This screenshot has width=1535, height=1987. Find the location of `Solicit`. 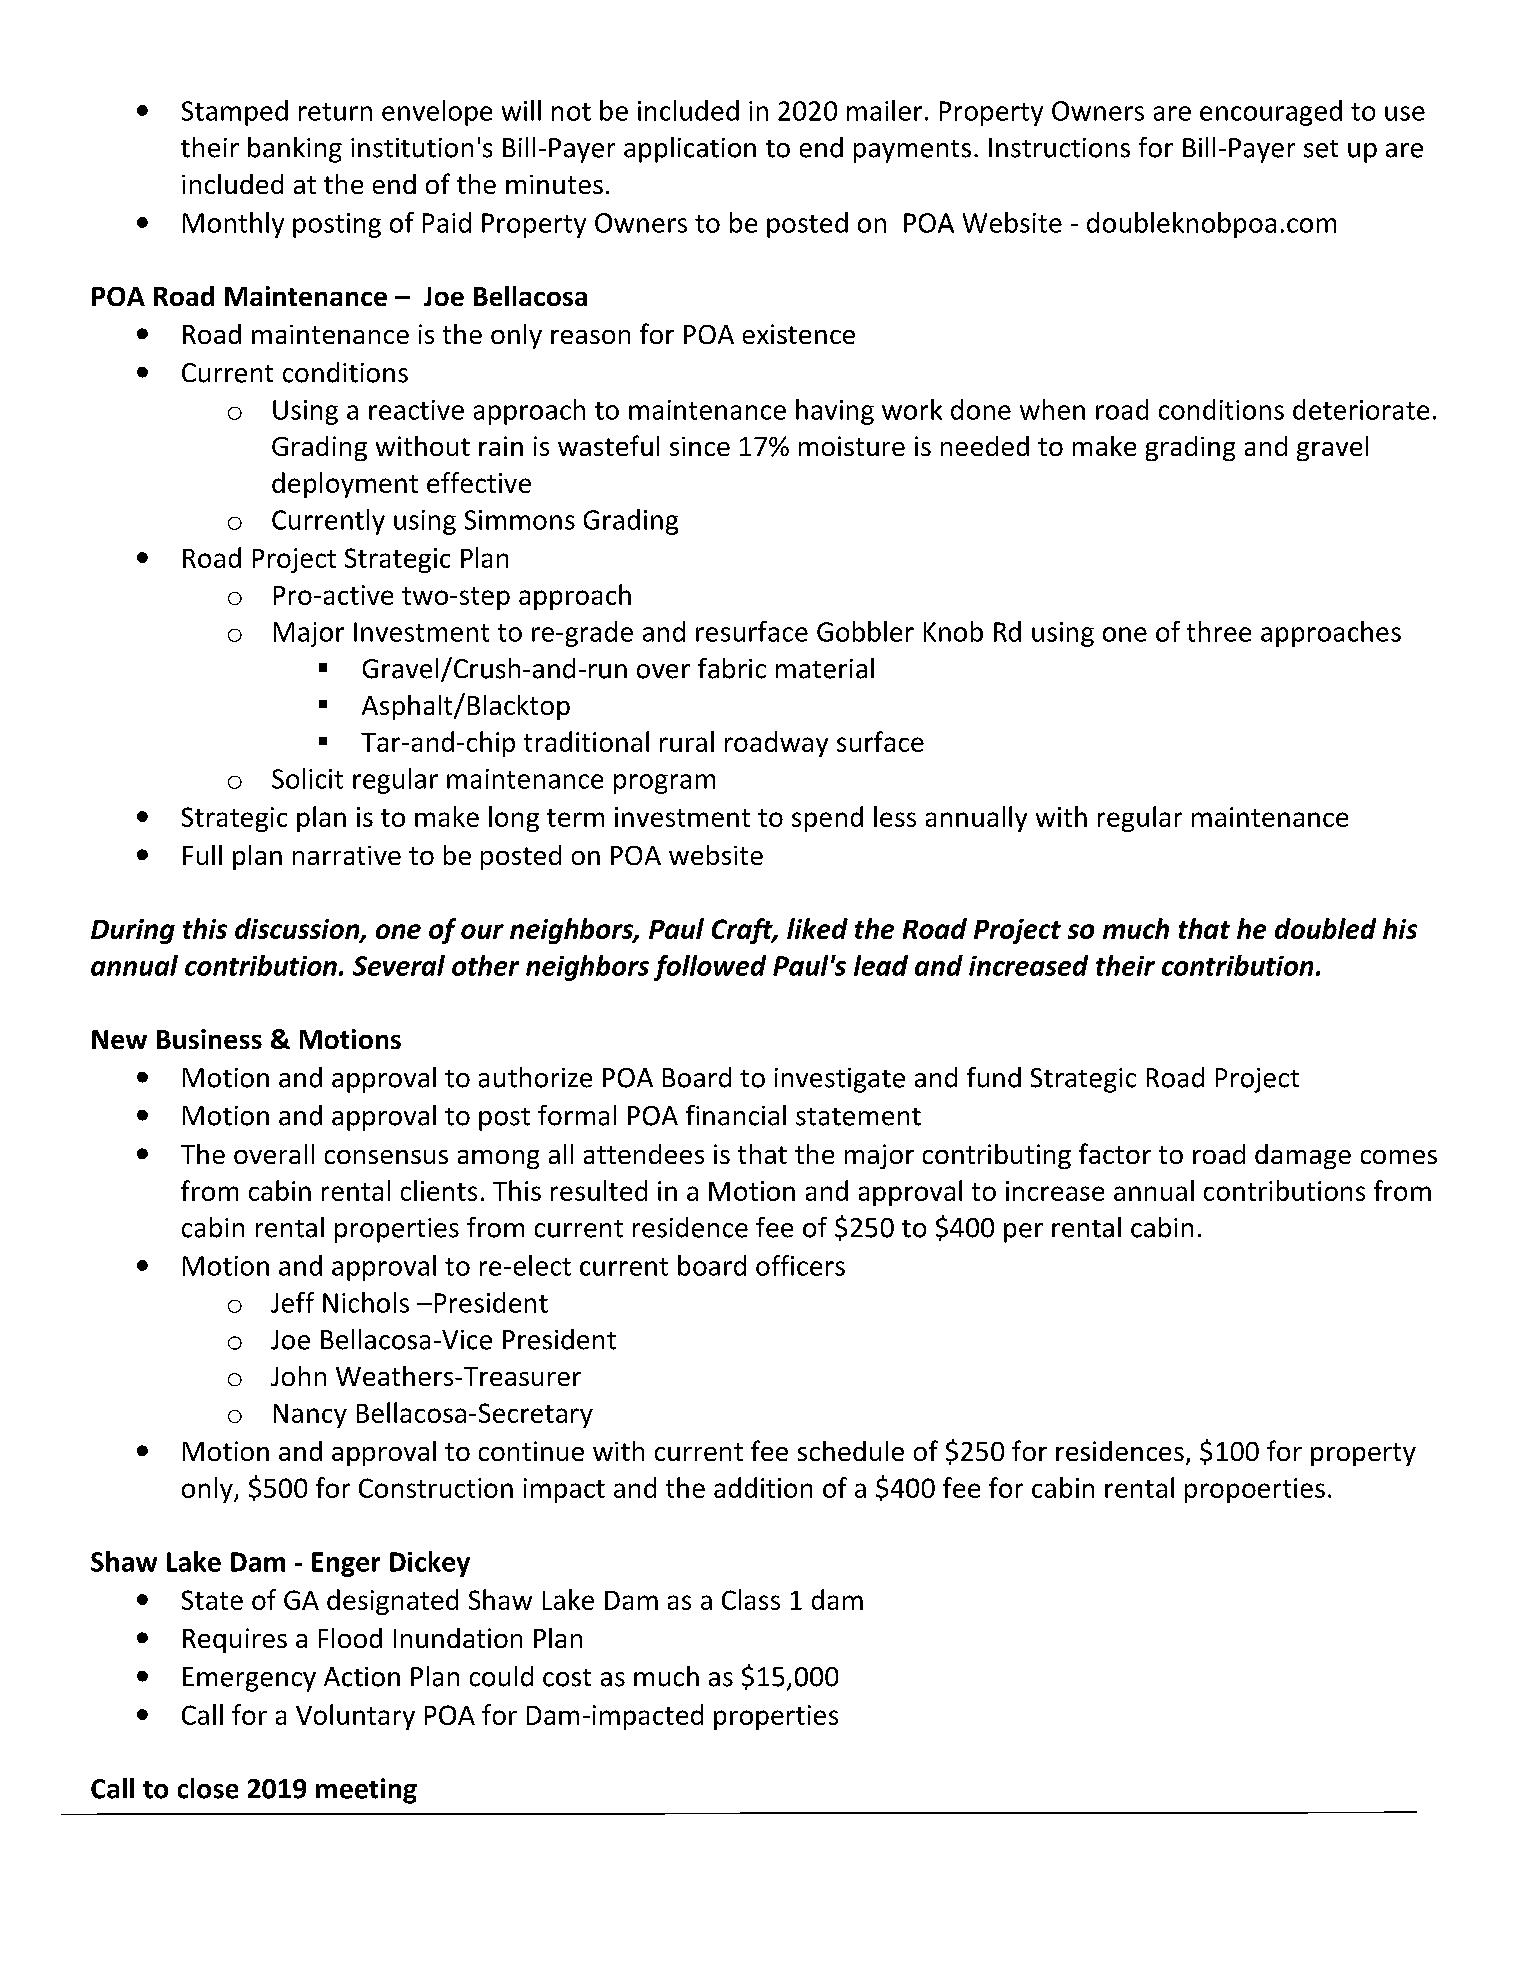

Solicit is located at coordinates (307, 778).
